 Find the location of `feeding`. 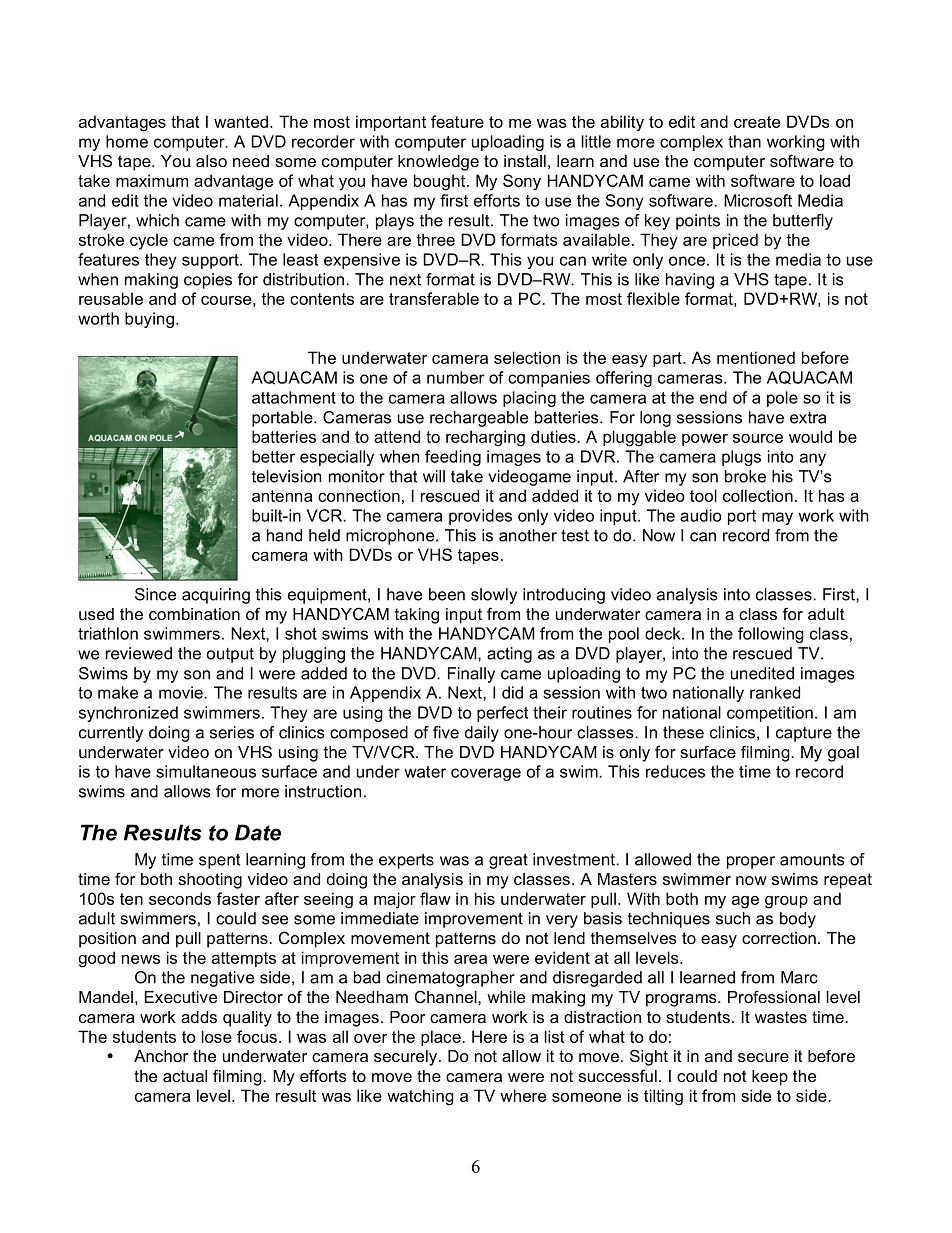

feeding is located at coordinates (453, 458).
